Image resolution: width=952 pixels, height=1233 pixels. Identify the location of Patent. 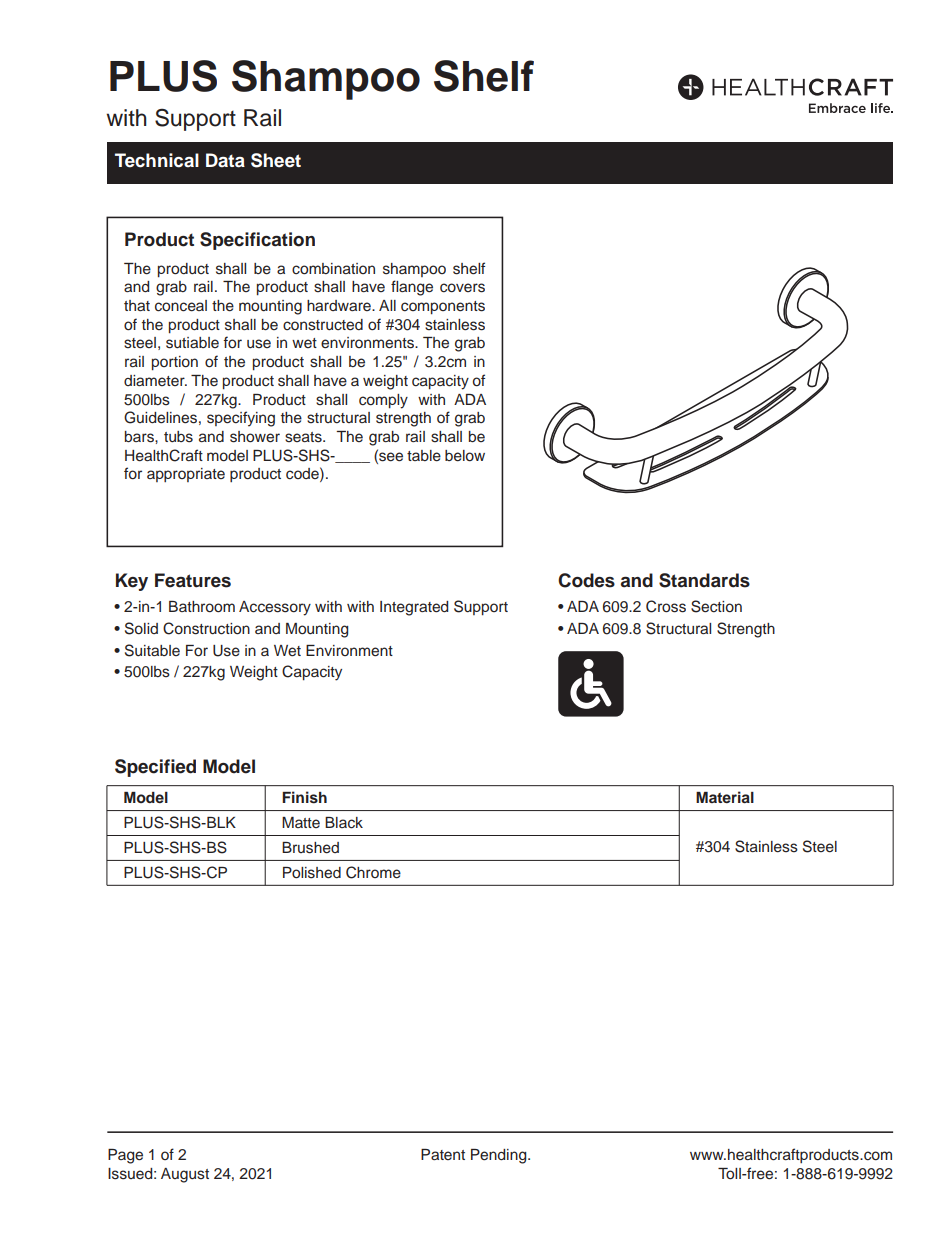
(443, 1154).
